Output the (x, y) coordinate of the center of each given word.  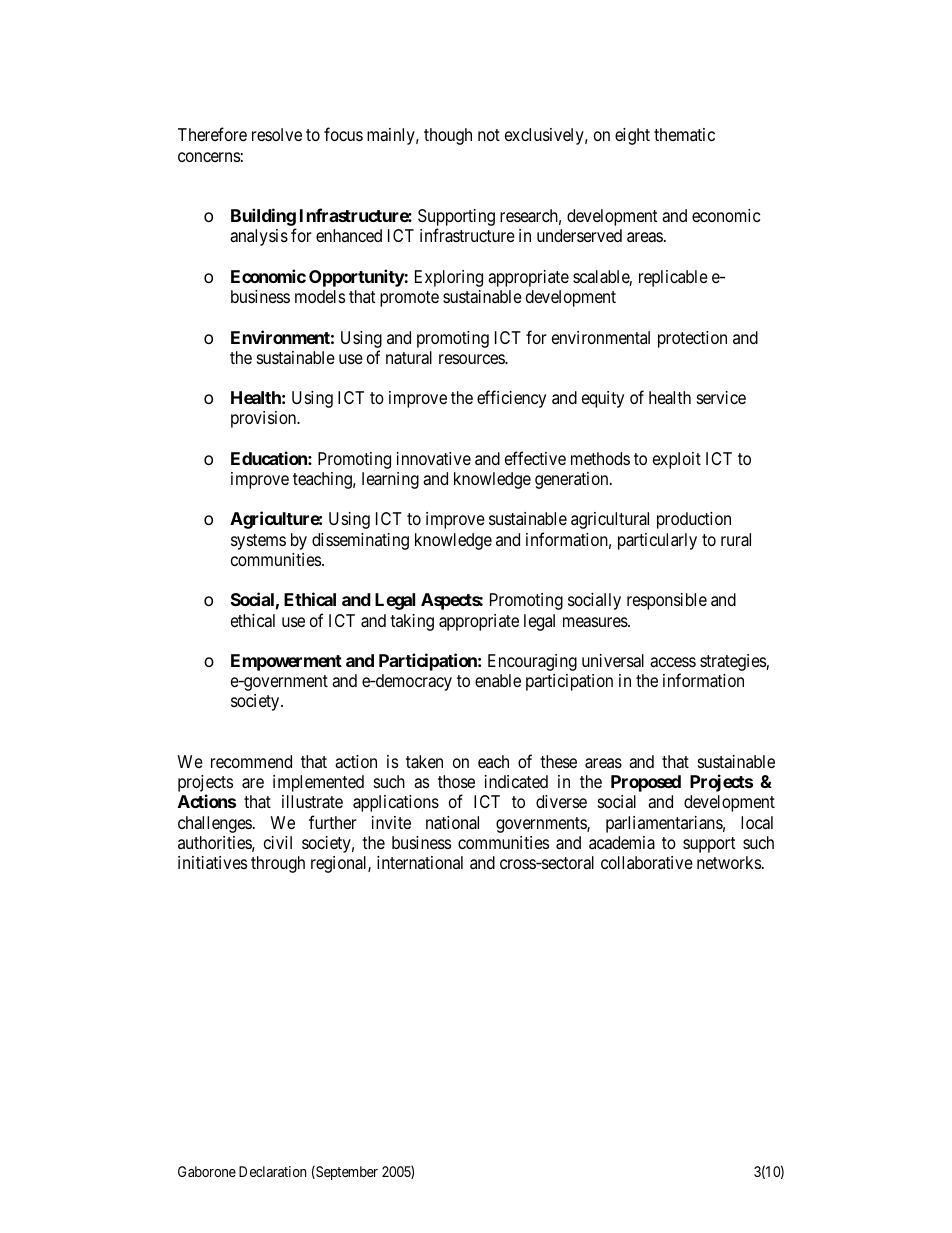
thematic (684, 134)
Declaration (272, 1171)
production (694, 520)
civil (278, 842)
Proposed (646, 783)
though (448, 136)
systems (258, 542)
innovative (434, 459)
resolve (277, 134)
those (456, 781)
